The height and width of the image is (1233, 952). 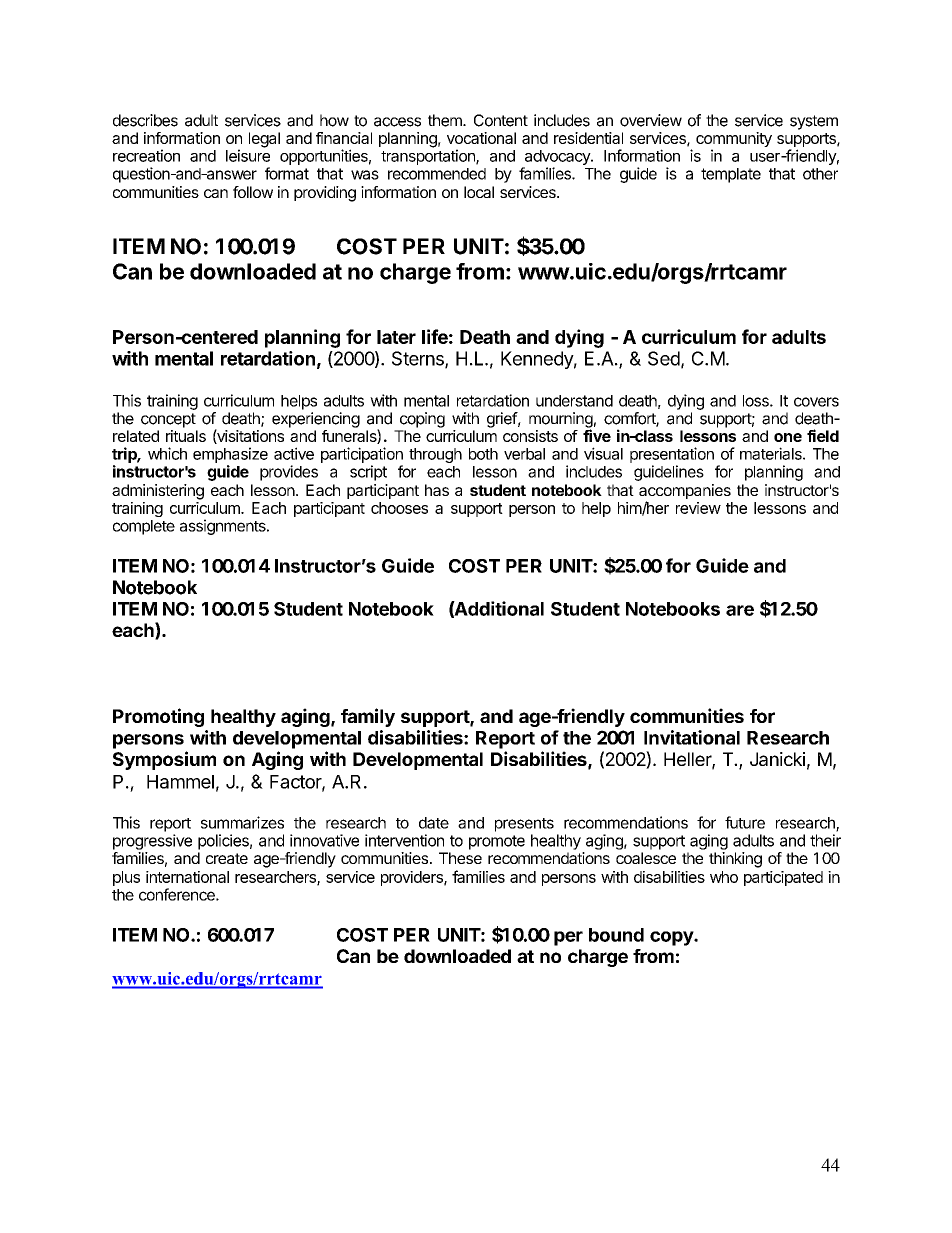 What do you see at coordinates (168, 420) in the image?
I see `concept` at bounding box center [168, 420].
